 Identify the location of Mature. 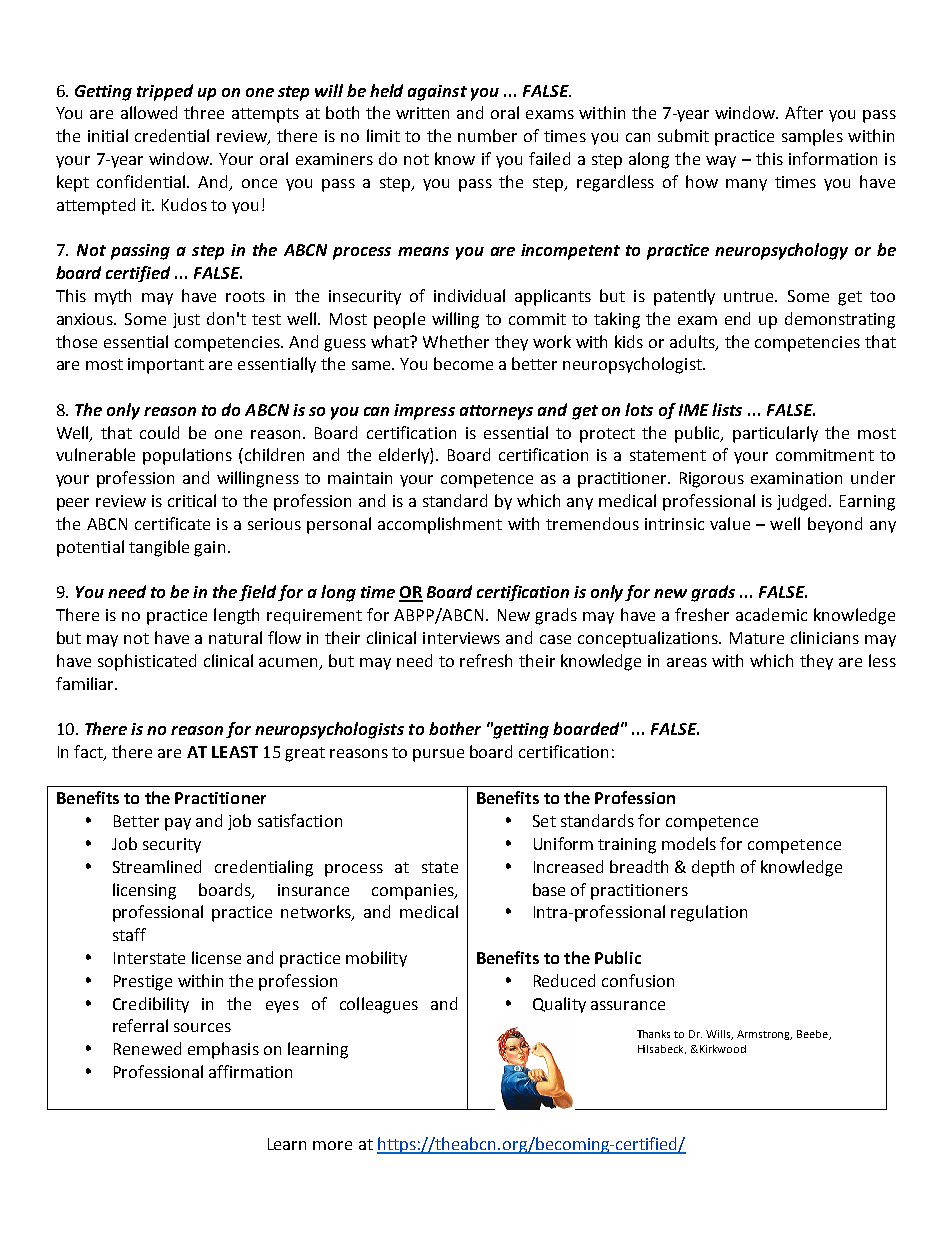
(757, 638).
